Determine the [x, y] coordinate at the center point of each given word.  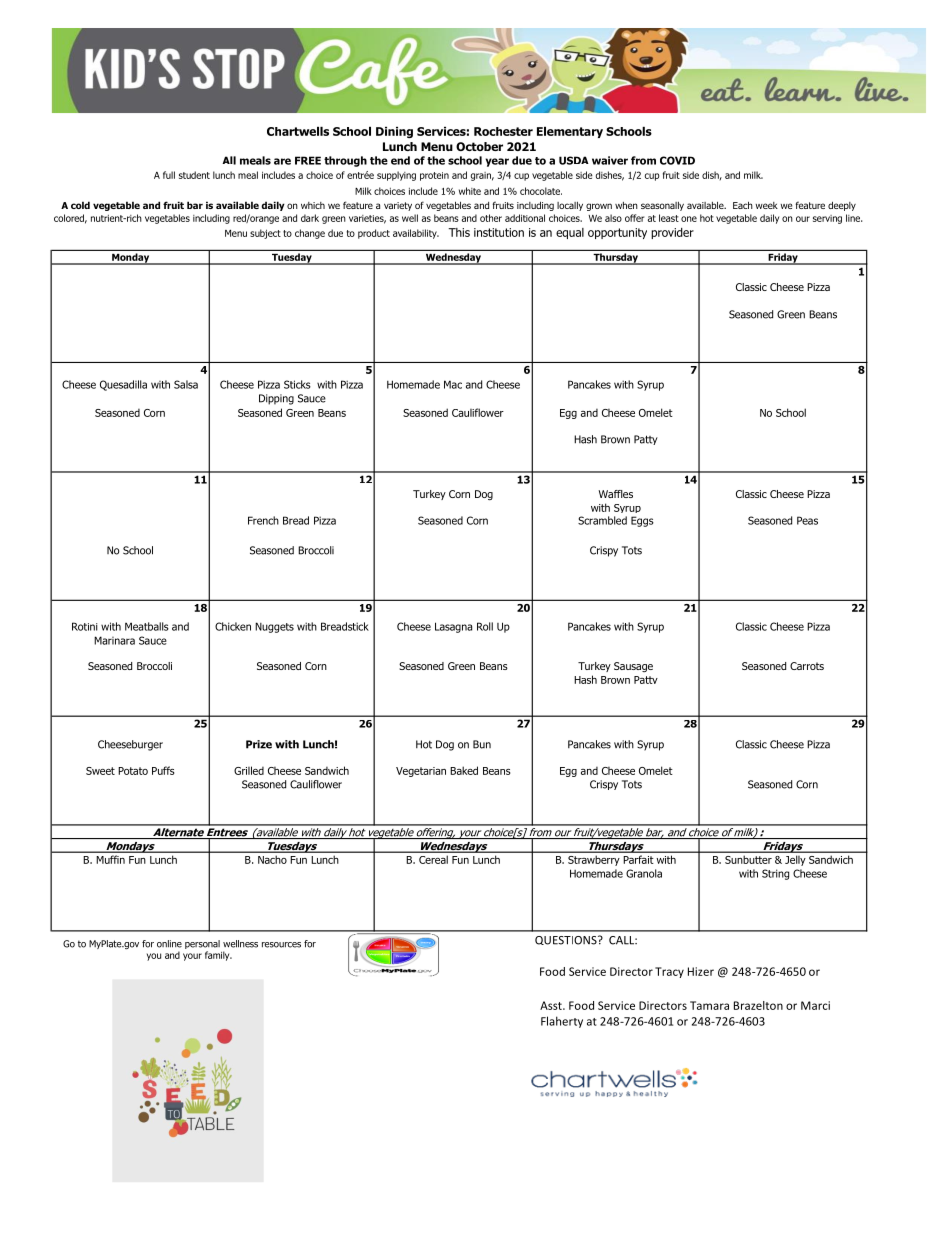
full [169, 175]
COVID [677, 160]
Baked [464, 770]
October [479, 146]
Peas [807, 520]
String [775, 874]
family [218, 956]
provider [672, 233]
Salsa [186, 384]
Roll [485, 626]
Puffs [163, 770]
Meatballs [147, 626]
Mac [453, 384]
